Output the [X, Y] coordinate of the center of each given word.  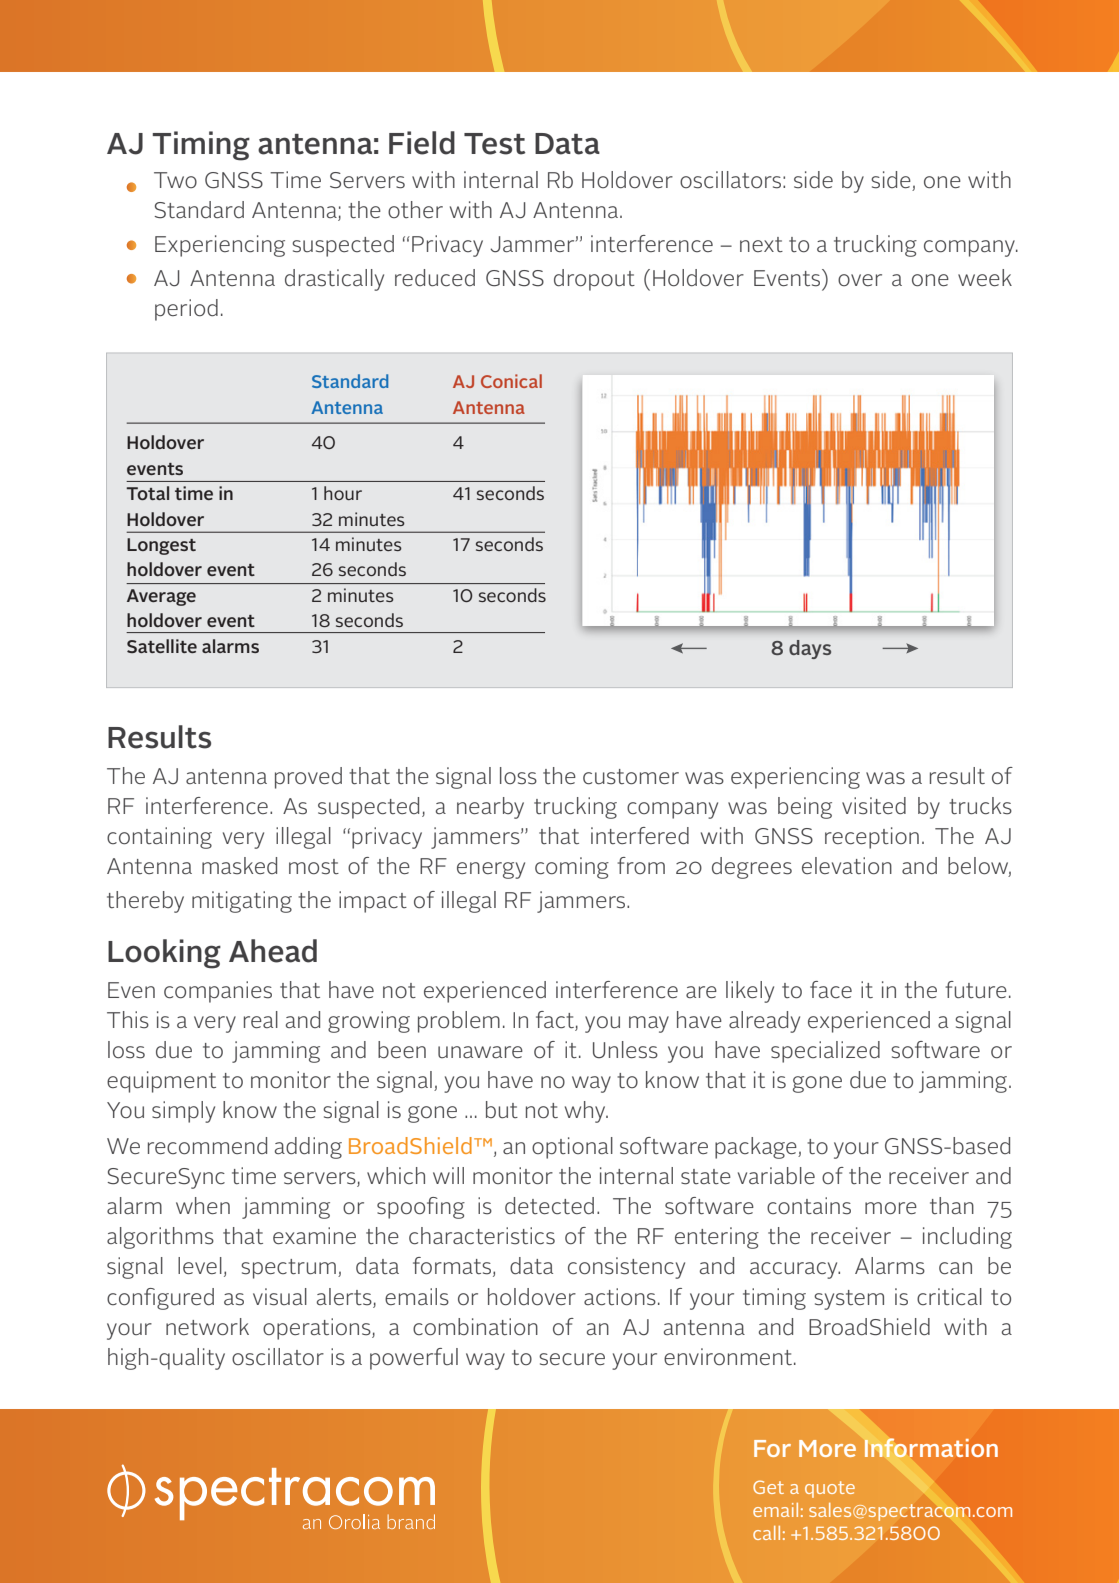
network [207, 1327]
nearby [490, 808]
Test [495, 144]
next [761, 244]
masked [239, 866]
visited [874, 806]
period [186, 310]
